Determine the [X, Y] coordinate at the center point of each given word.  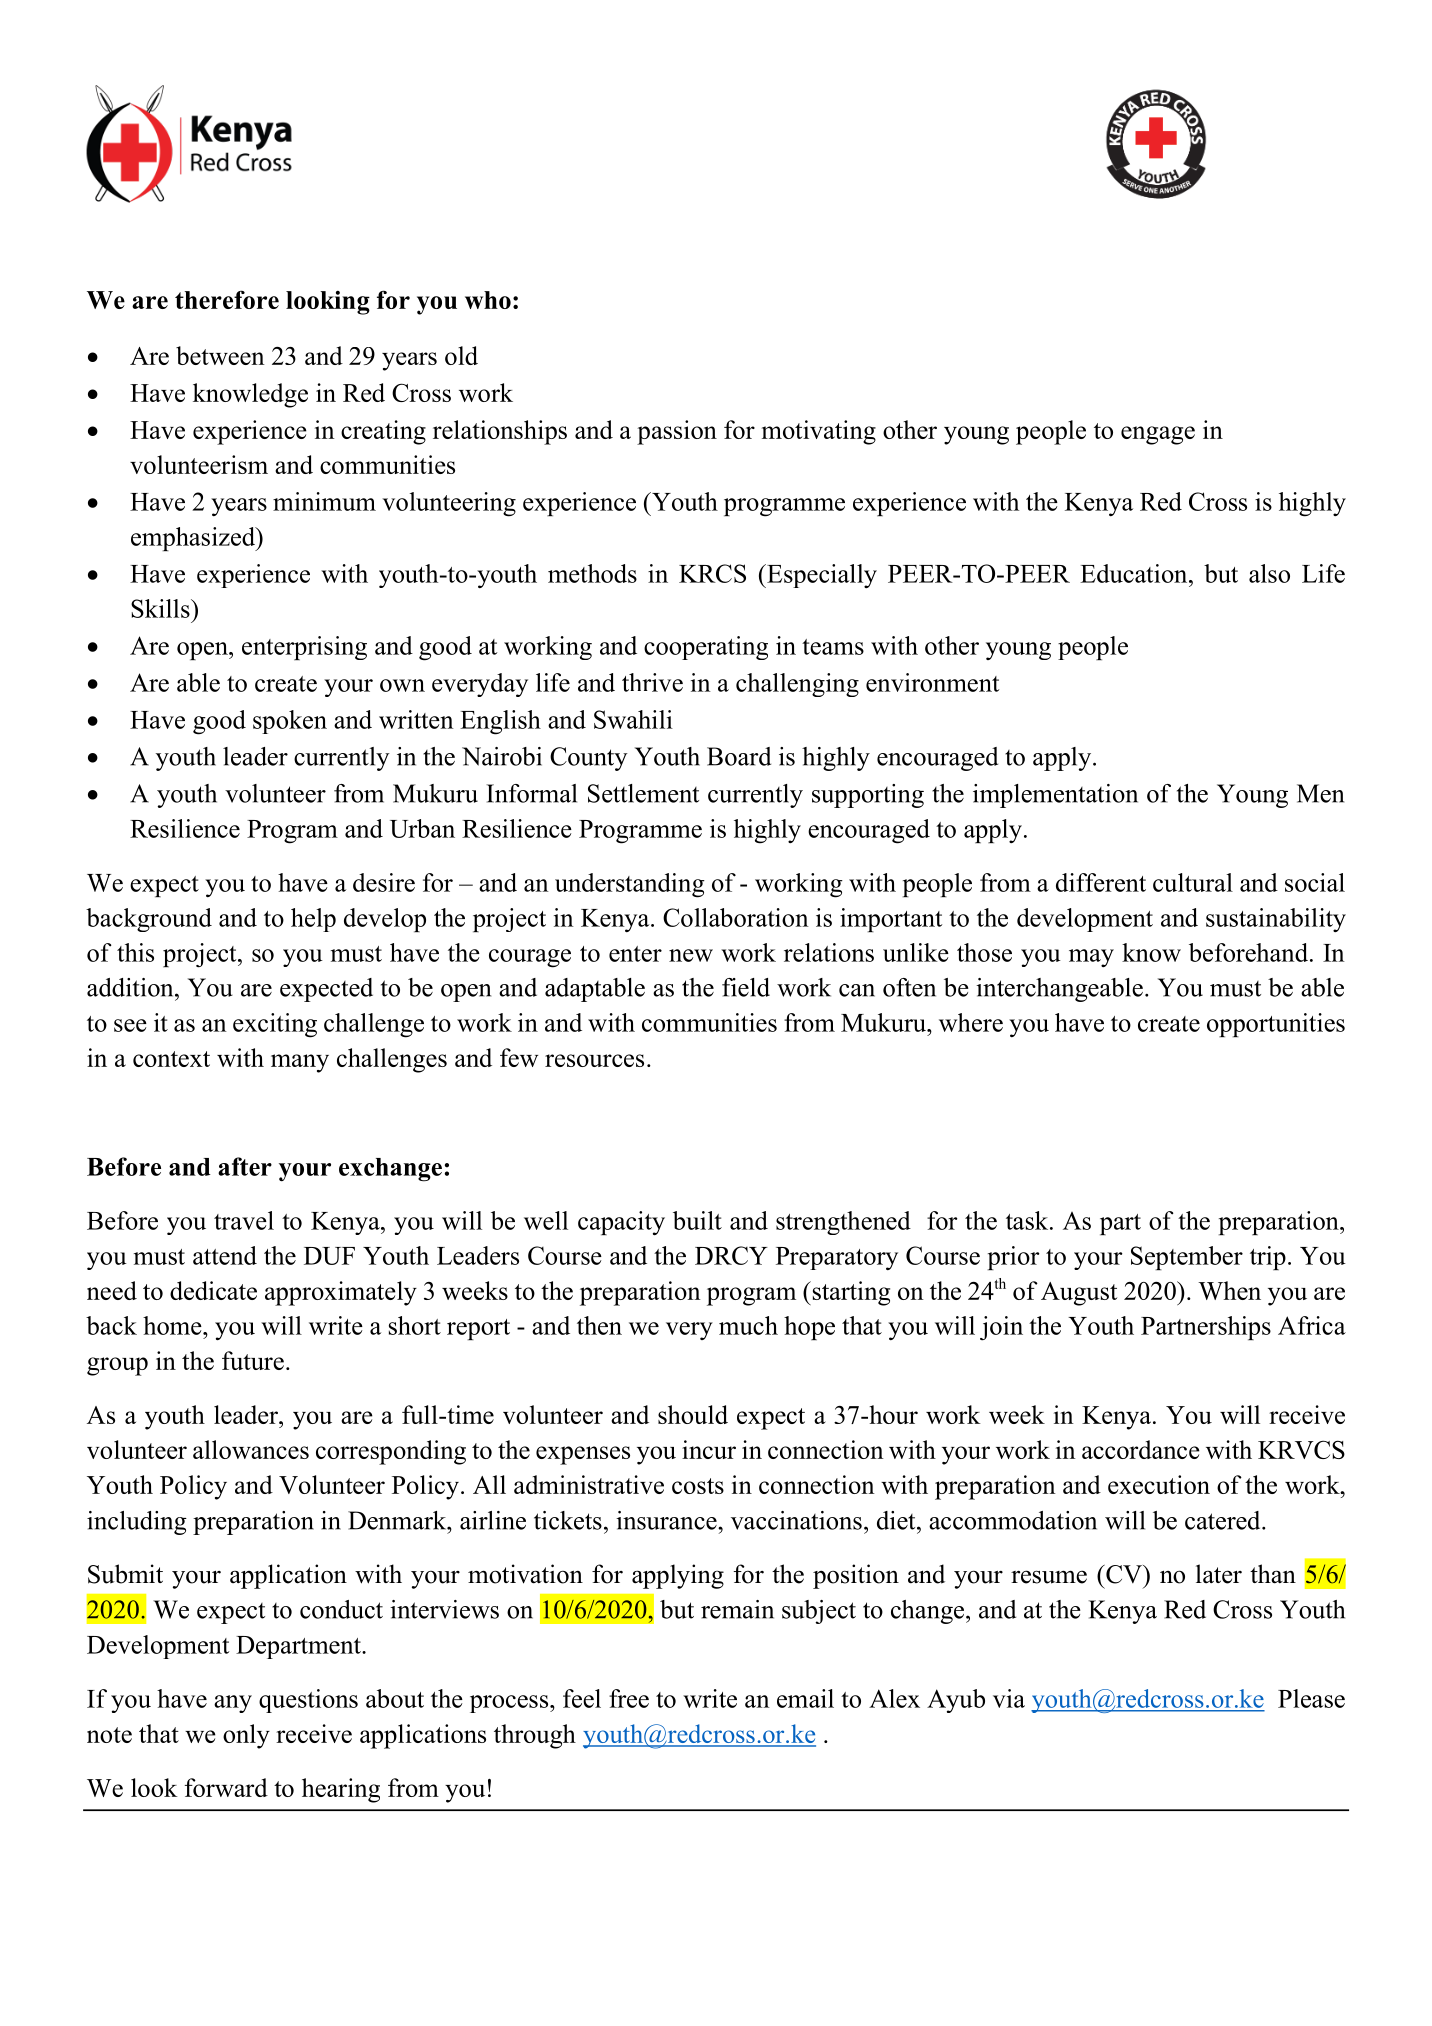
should [693, 1414]
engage [1158, 435]
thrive [652, 682]
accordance [1141, 1449]
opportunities [1276, 1025]
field [746, 987]
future [253, 1360]
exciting [275, 1025]
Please [1311, 1698]
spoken [290, 722]
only [246, 1736]
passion [677, 432]
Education [1135, 573]
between [220, 355]
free [629, 1698]
